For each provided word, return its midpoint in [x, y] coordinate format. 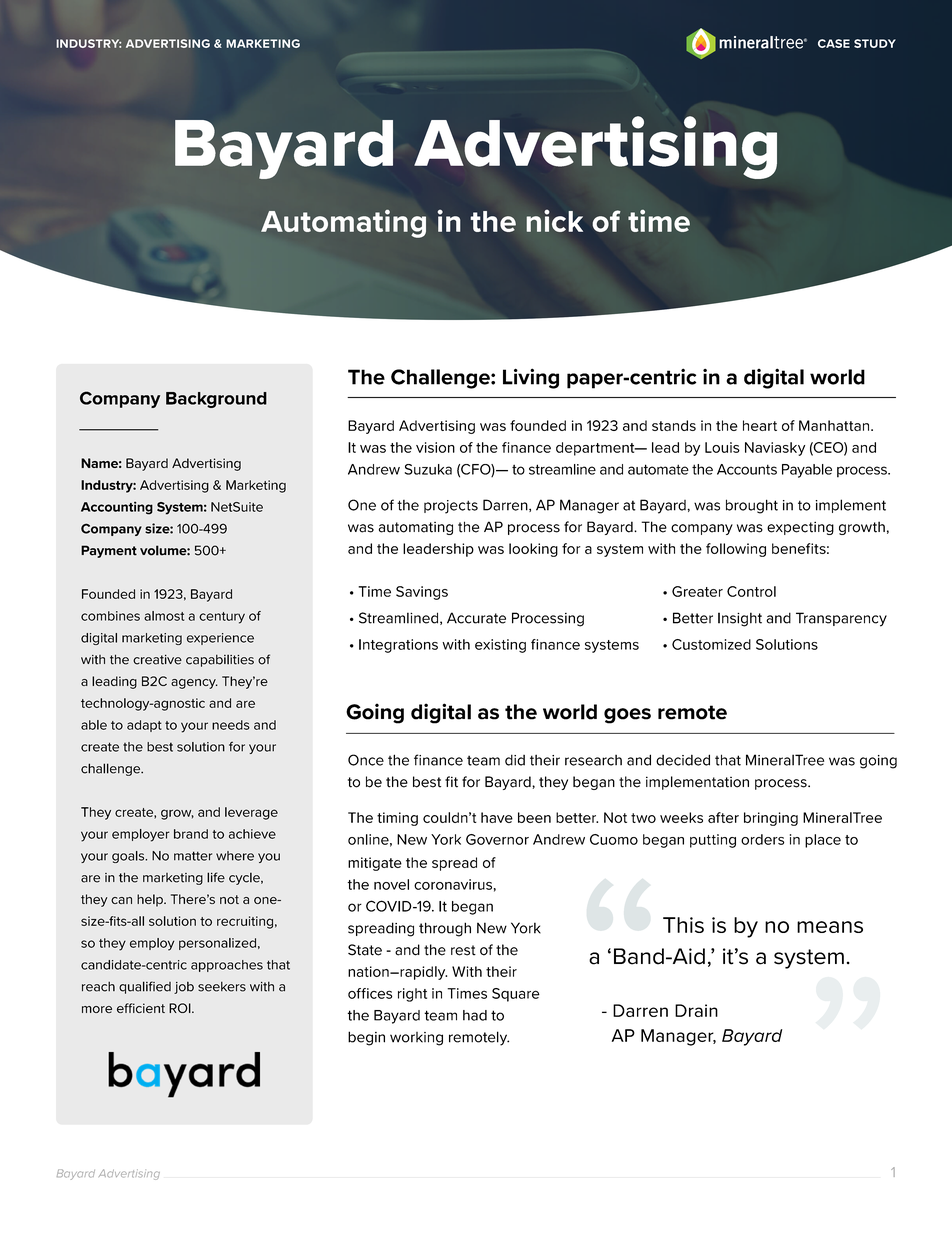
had [475, 1015]
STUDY [875, 43]
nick [554, 221]
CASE [834, 43]
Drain [696, 1010]
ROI [181, 1008]
